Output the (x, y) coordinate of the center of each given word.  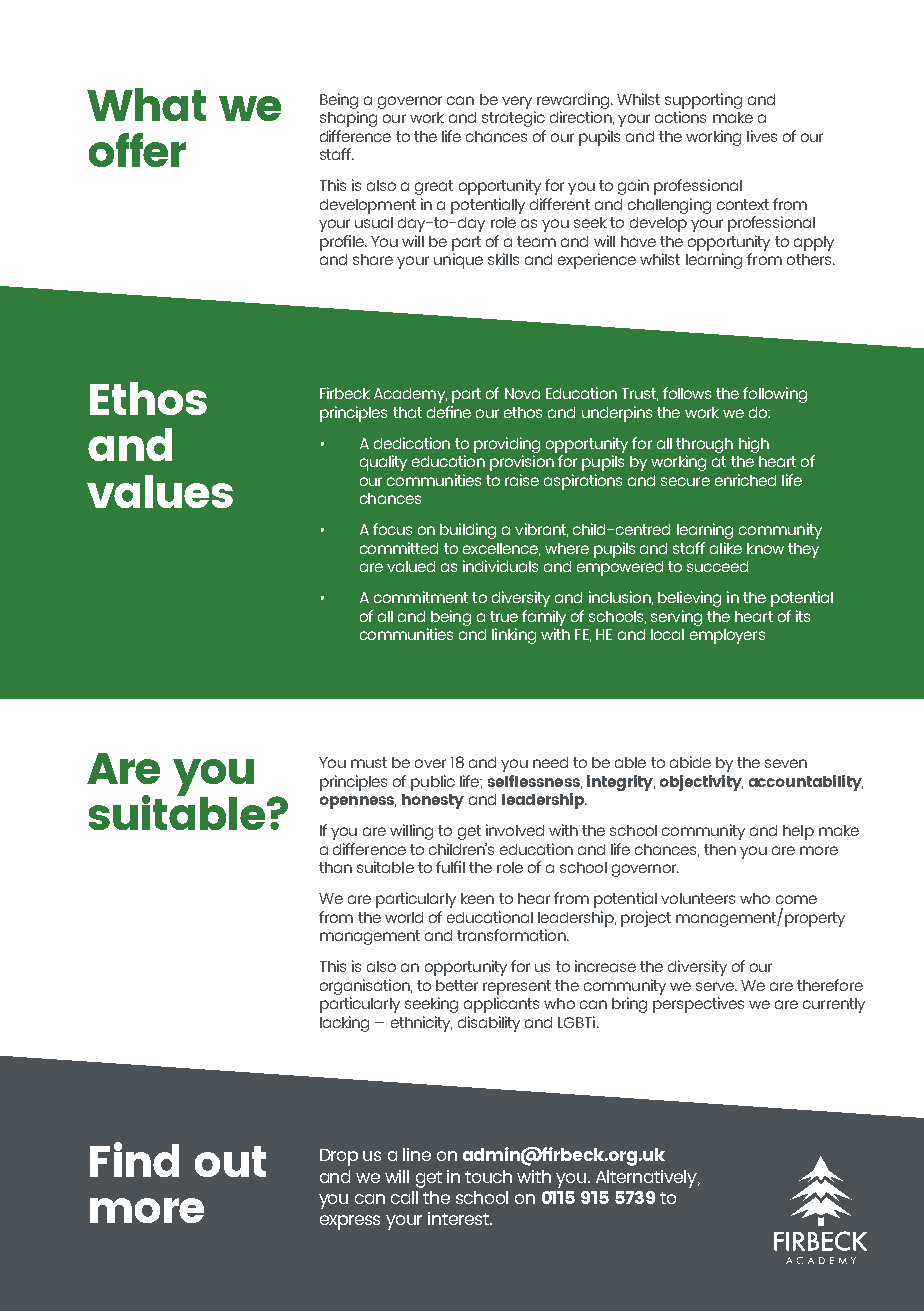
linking (514, 636)
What (146, 104)
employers (727, 636)
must (369, 762)
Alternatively (647, 1179)
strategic (513, 119)
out (230, 1161)
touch (488, 1176)
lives (762, 136)
